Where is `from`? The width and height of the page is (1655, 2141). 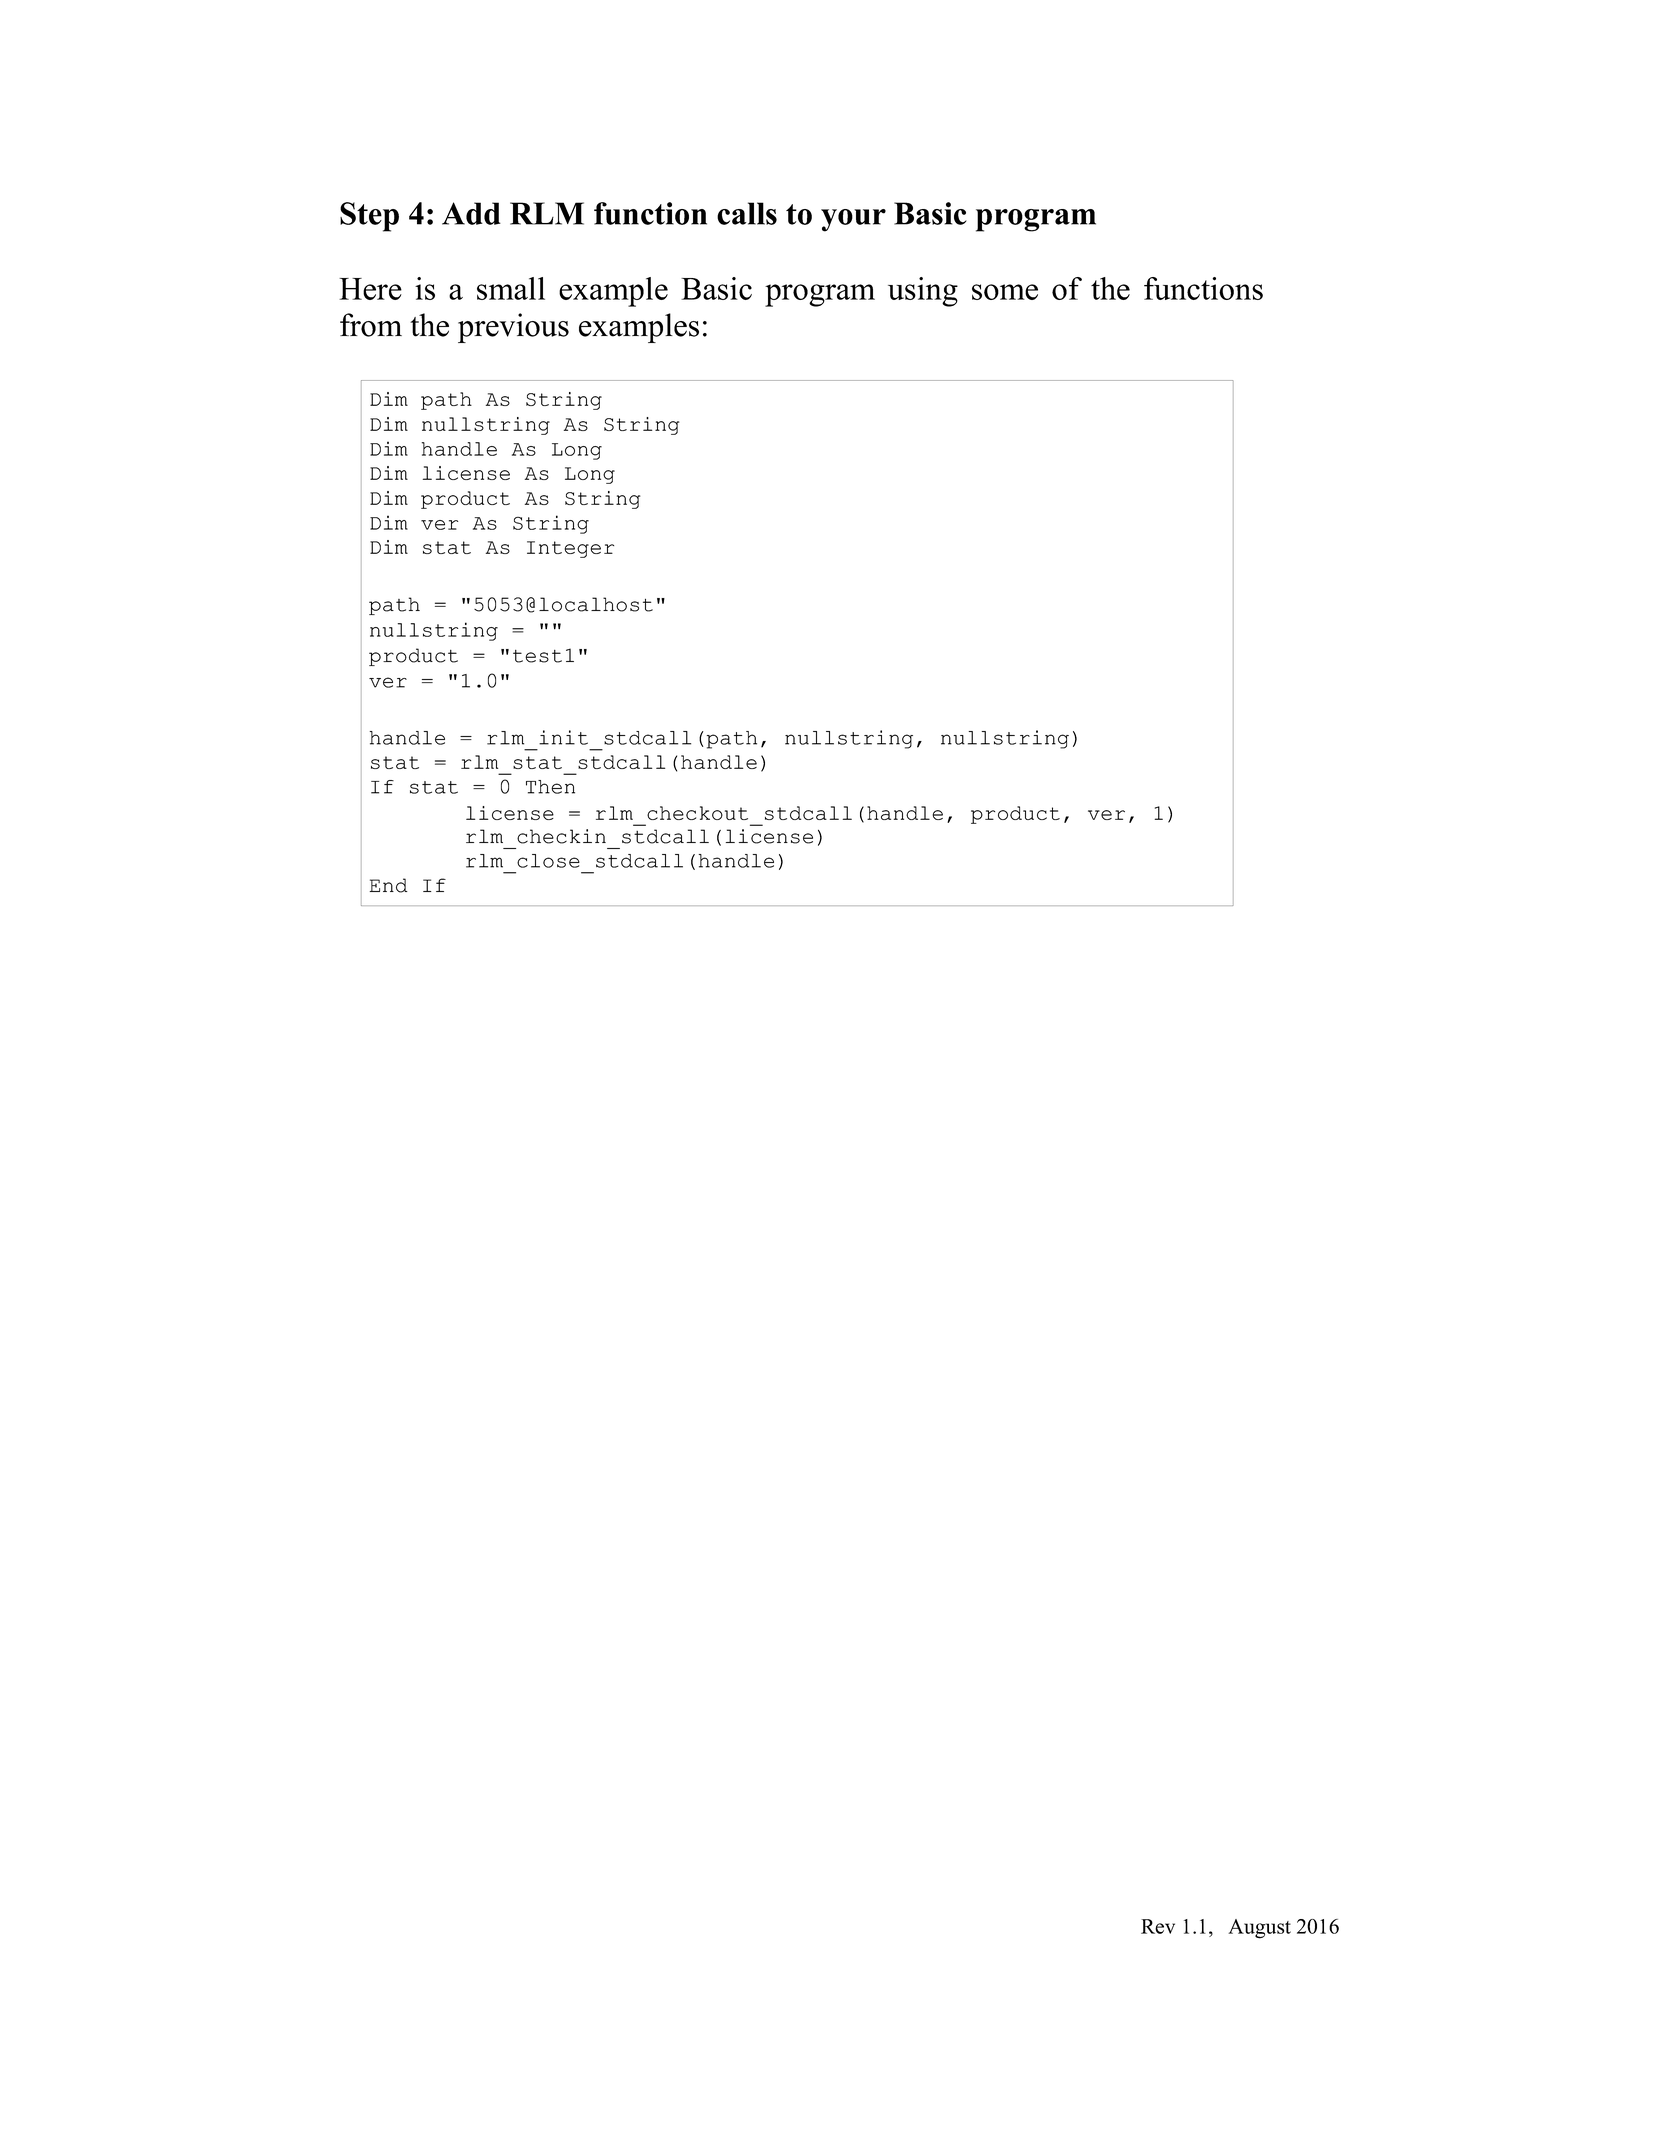 from is located at coordinates (371, 325).
